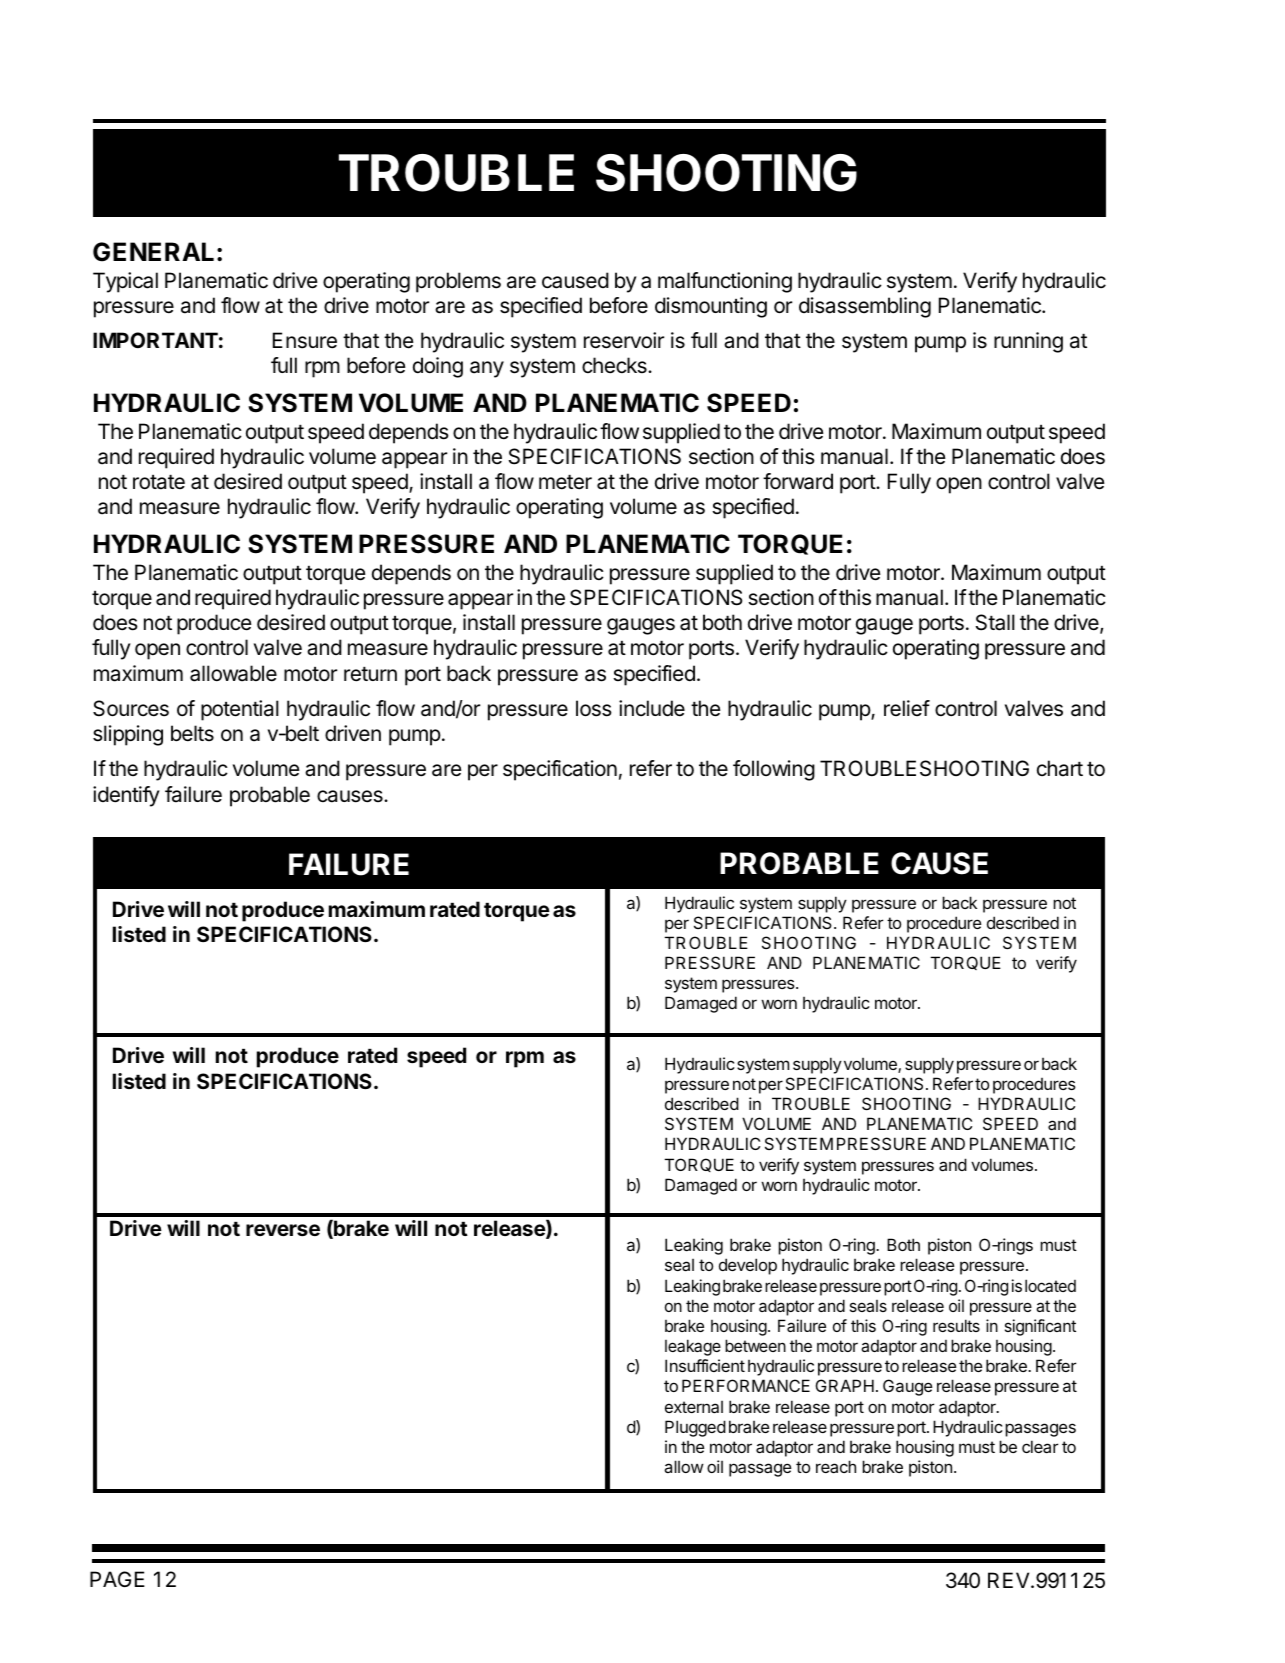 The image size is (1285, 1663). I want to click on Plugged, so click(695, 1428).
